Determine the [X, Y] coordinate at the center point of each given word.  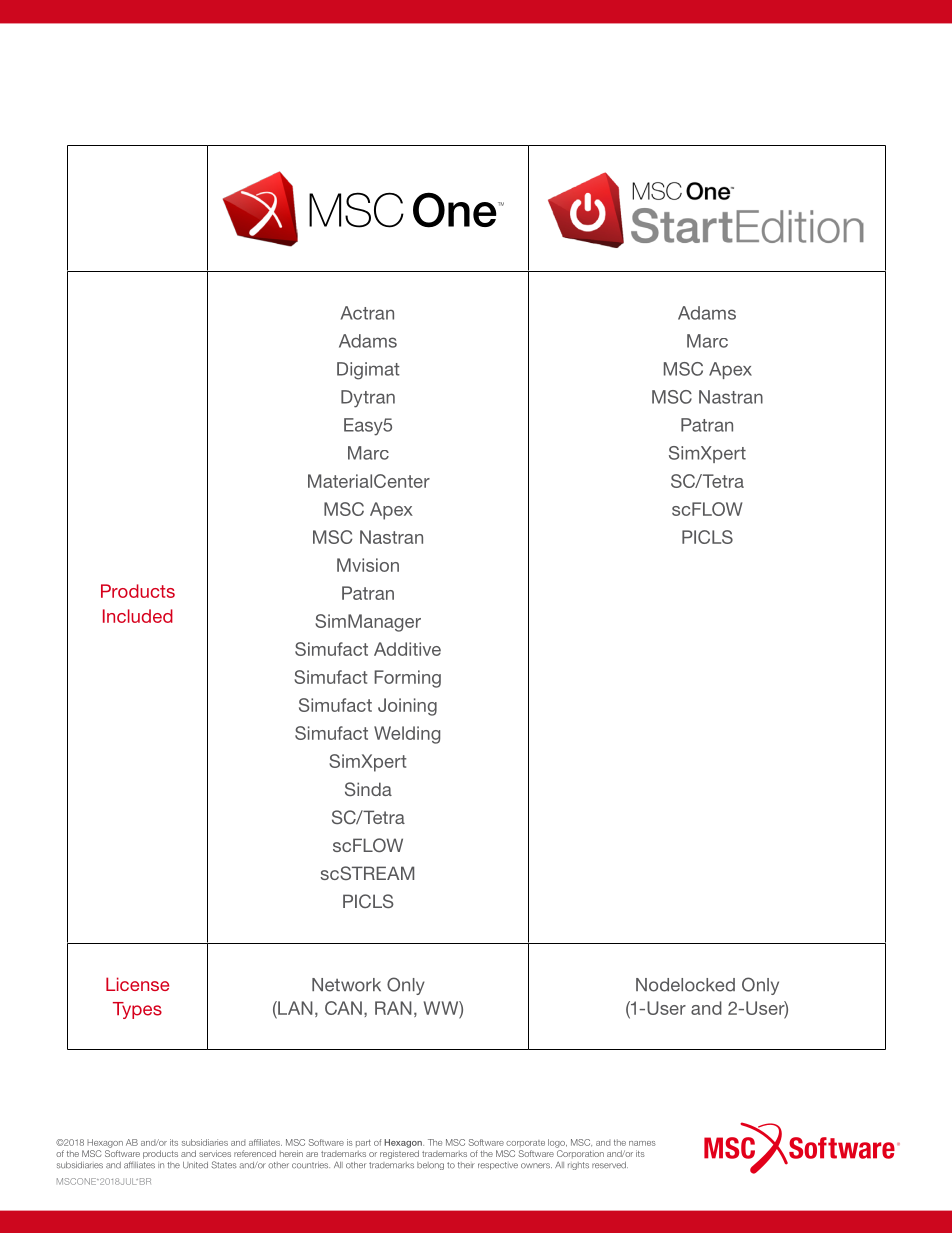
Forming [407, 679]
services [215, 1153]
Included [138, 616]
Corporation [580, 1154]
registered [399, 1154]
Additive [407, 649]
